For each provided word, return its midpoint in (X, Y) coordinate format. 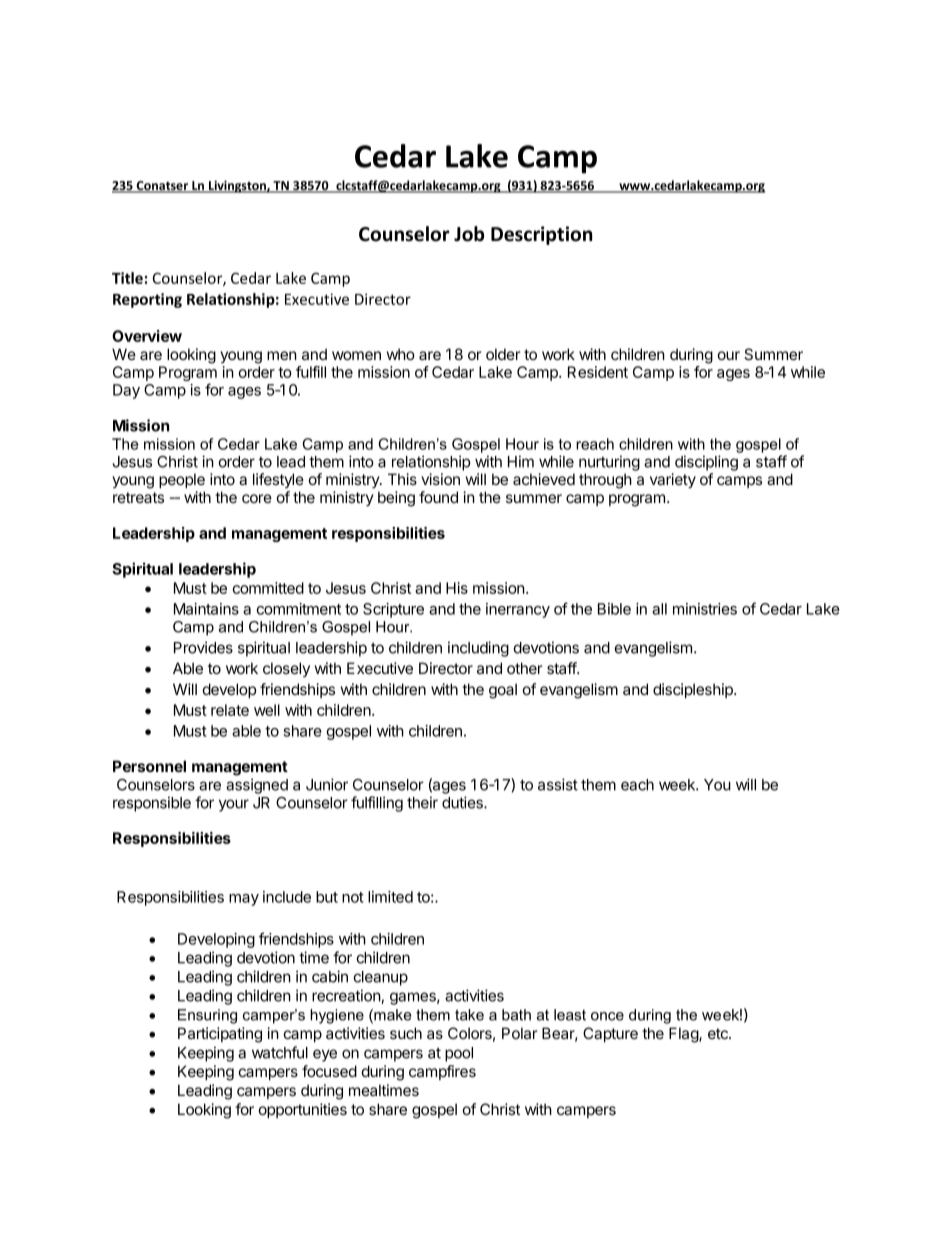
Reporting (147, 300)
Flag (684, 1035)
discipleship (694, 690)
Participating (220, 1035)
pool (459, 1054)
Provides (203, 647)
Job (469, 234)
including (478, 649)
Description (541, 235)
